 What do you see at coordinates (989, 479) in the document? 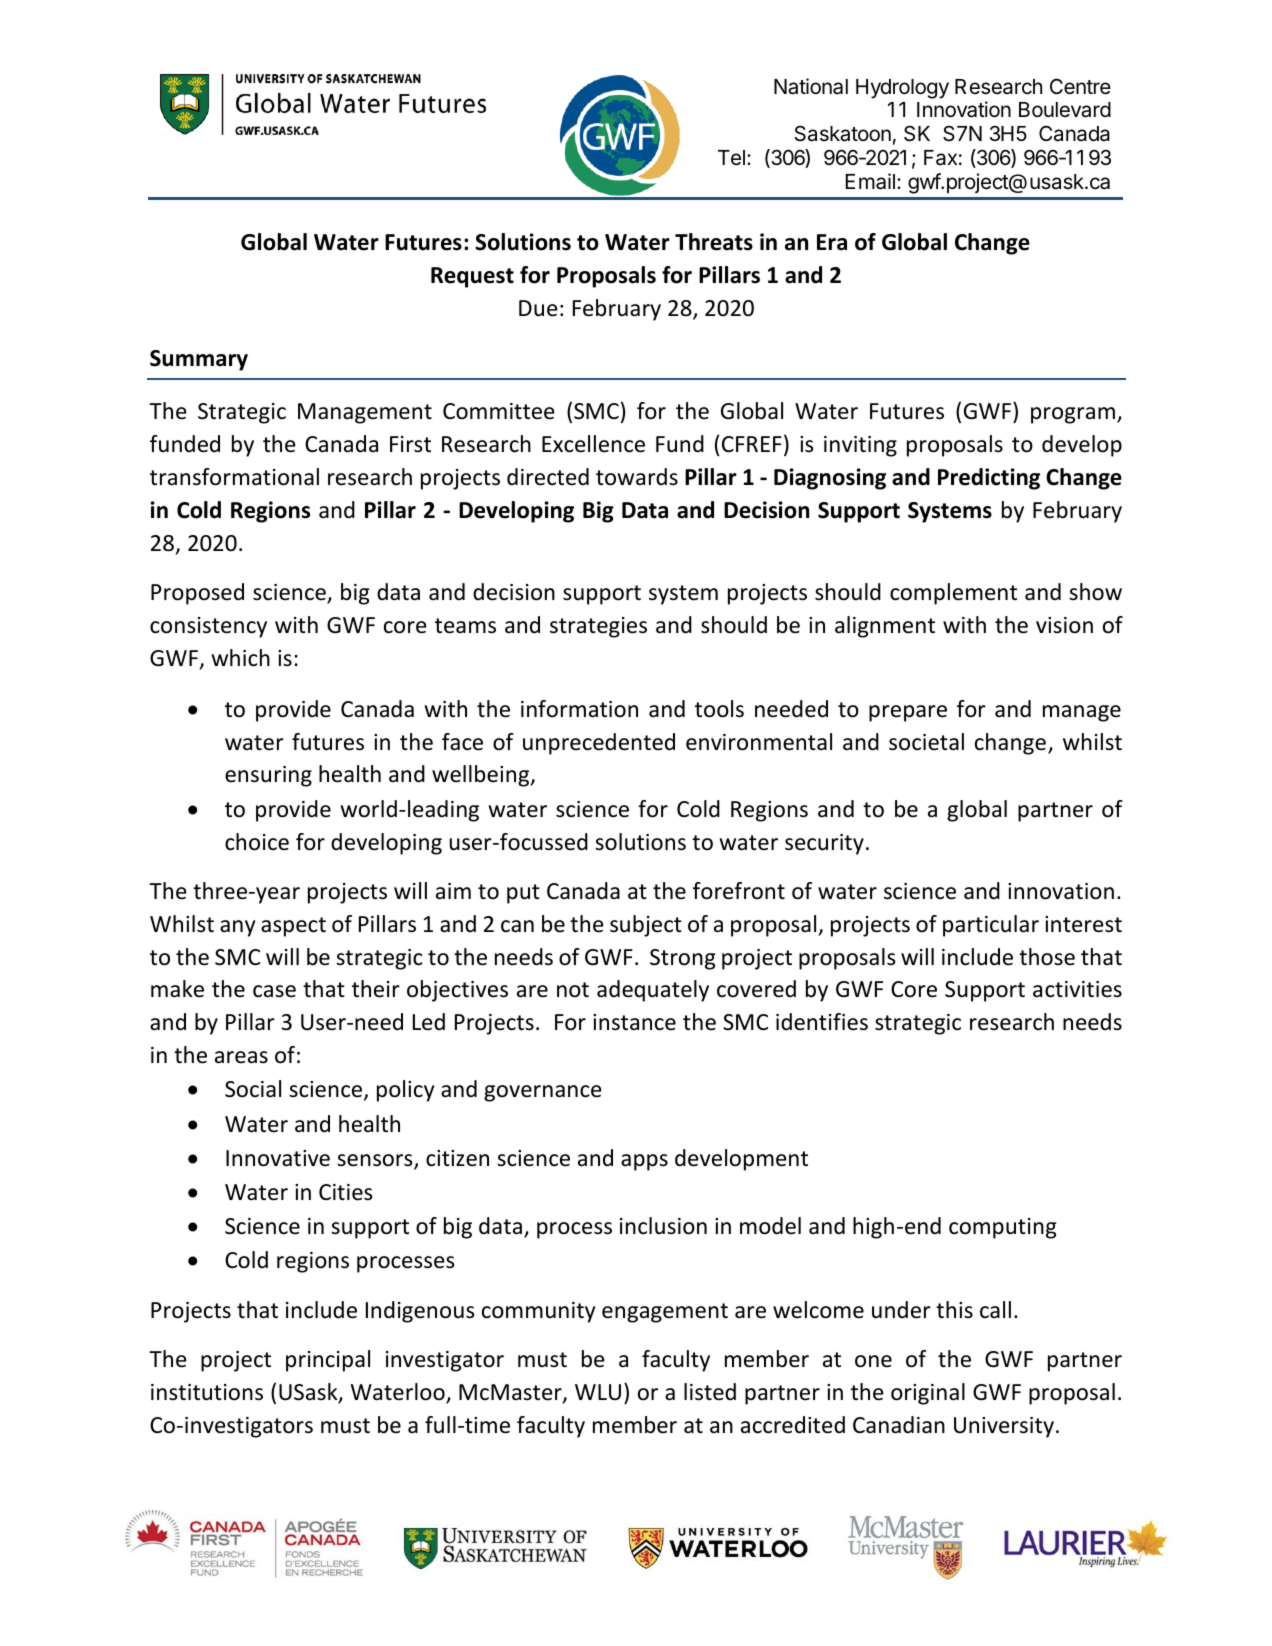
I see `Predicting` at bounding box center [989, 479].
